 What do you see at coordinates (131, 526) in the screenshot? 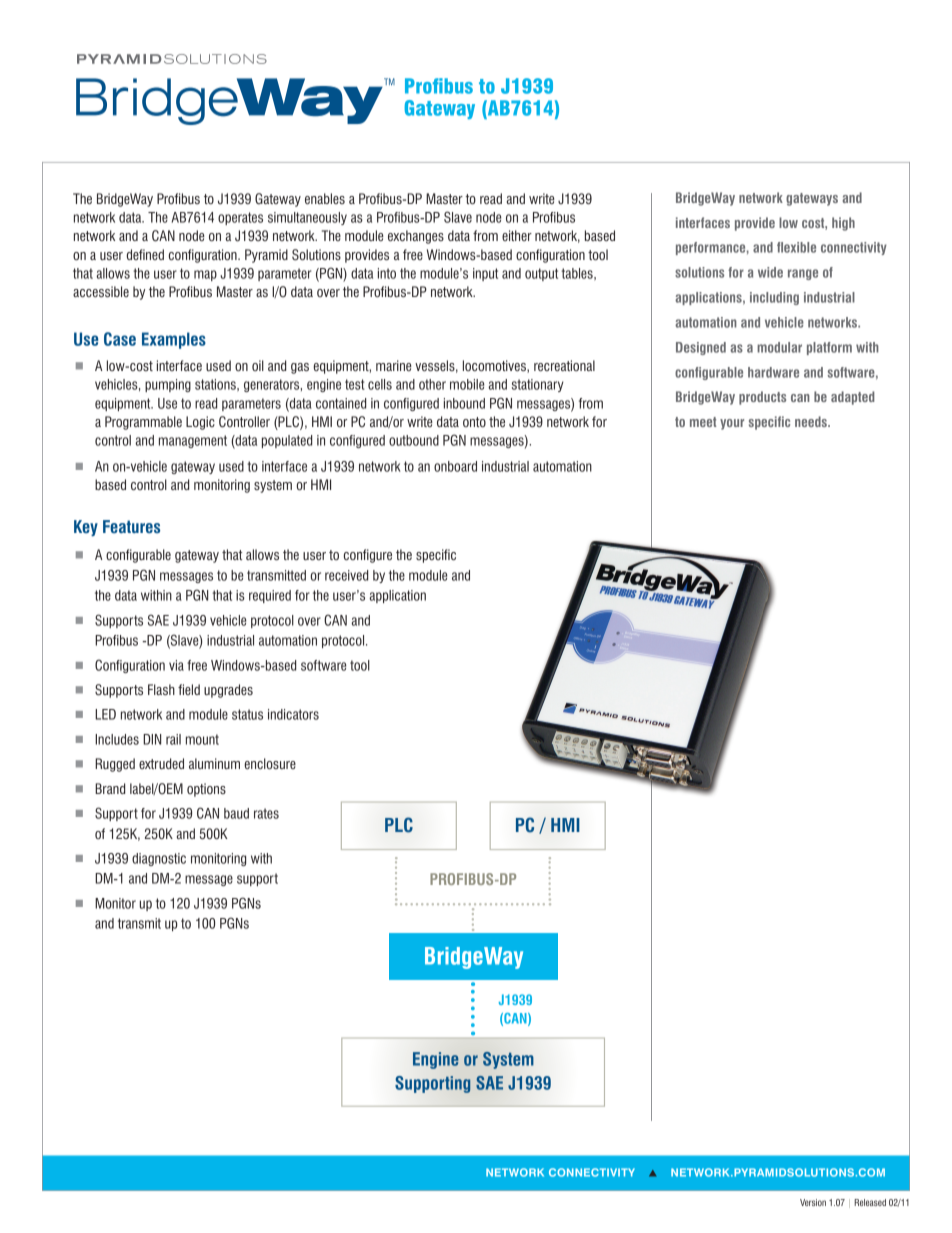
I see `Features` at bounding box center [131, 526].
